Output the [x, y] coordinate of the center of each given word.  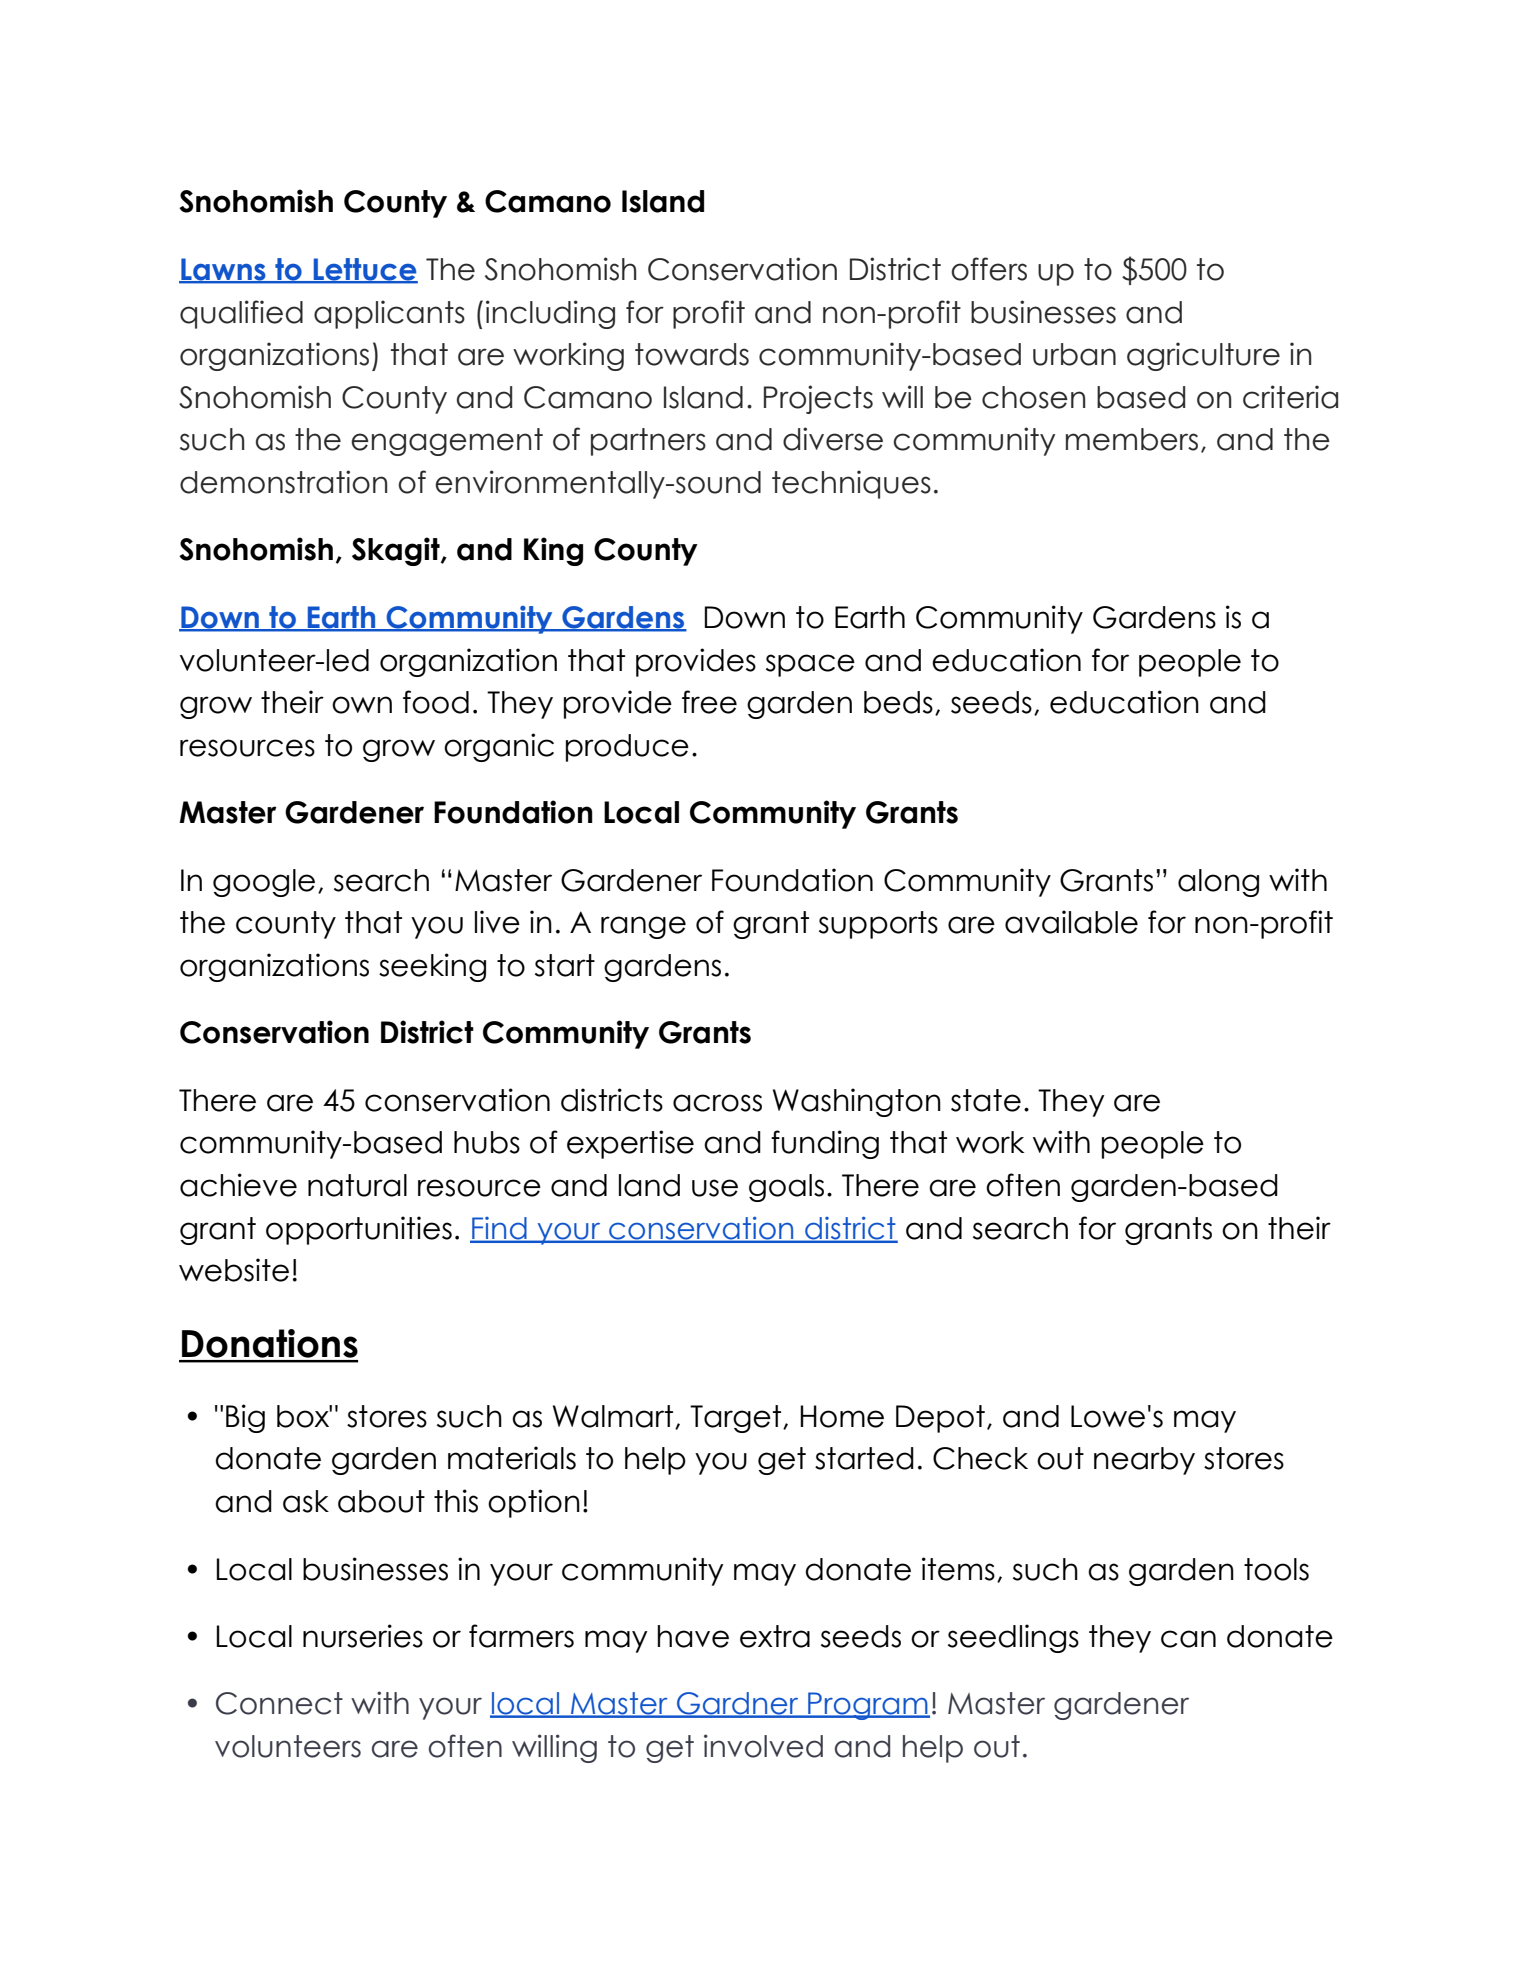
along [1218, 883]
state [986, 1100]
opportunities [359, 1230]
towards [692, 354]
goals [786, 1188]
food [436, 702]
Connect [279, 1703]
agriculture [1203, 356]
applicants [389, 314]
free [709, 702]
